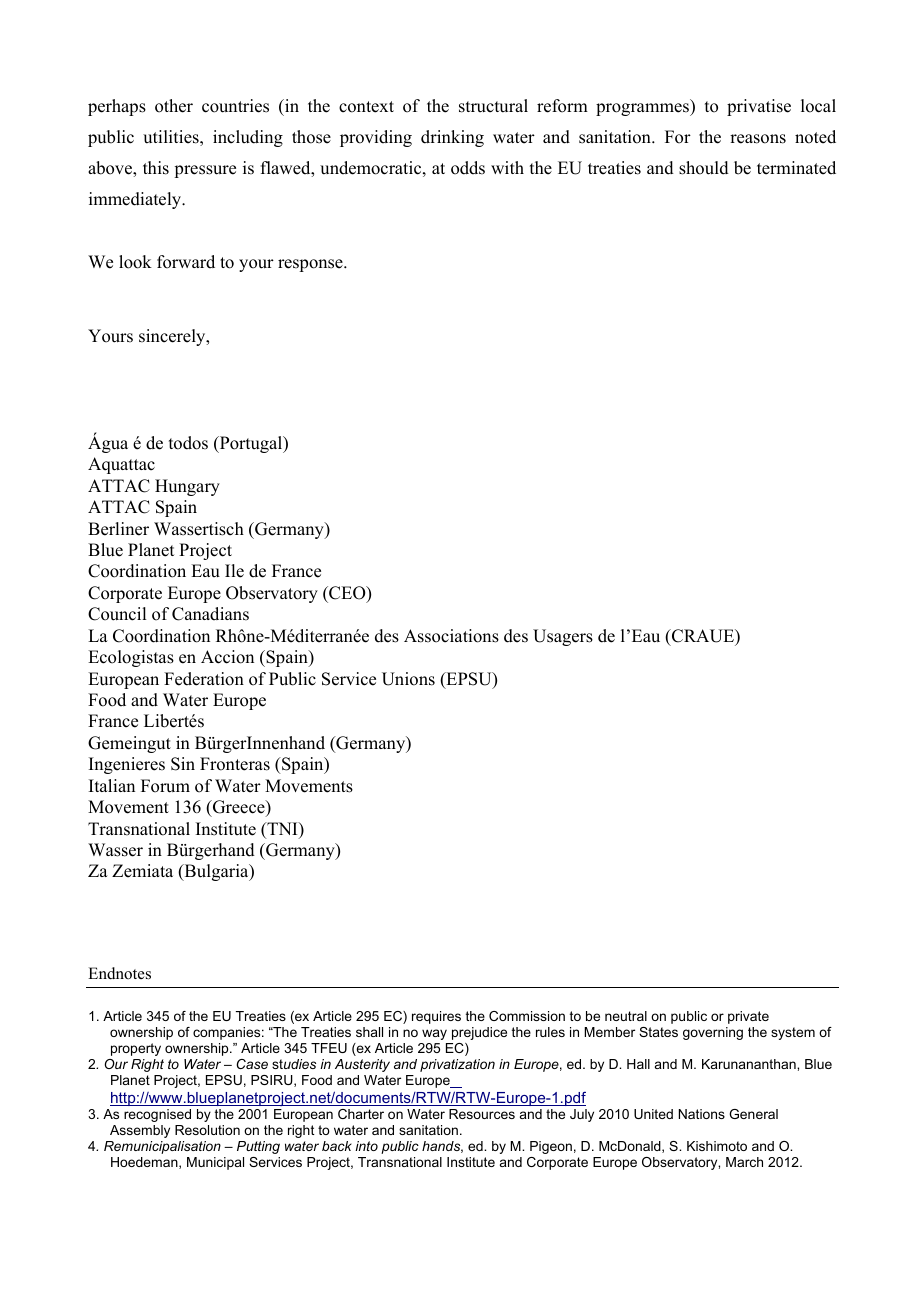 Image resolution: width=924 pixels, height=1308 pixels. What do you see at coordinates (704, 168) in the screenshot?
I see `should` at bounding box center [704, 168].
